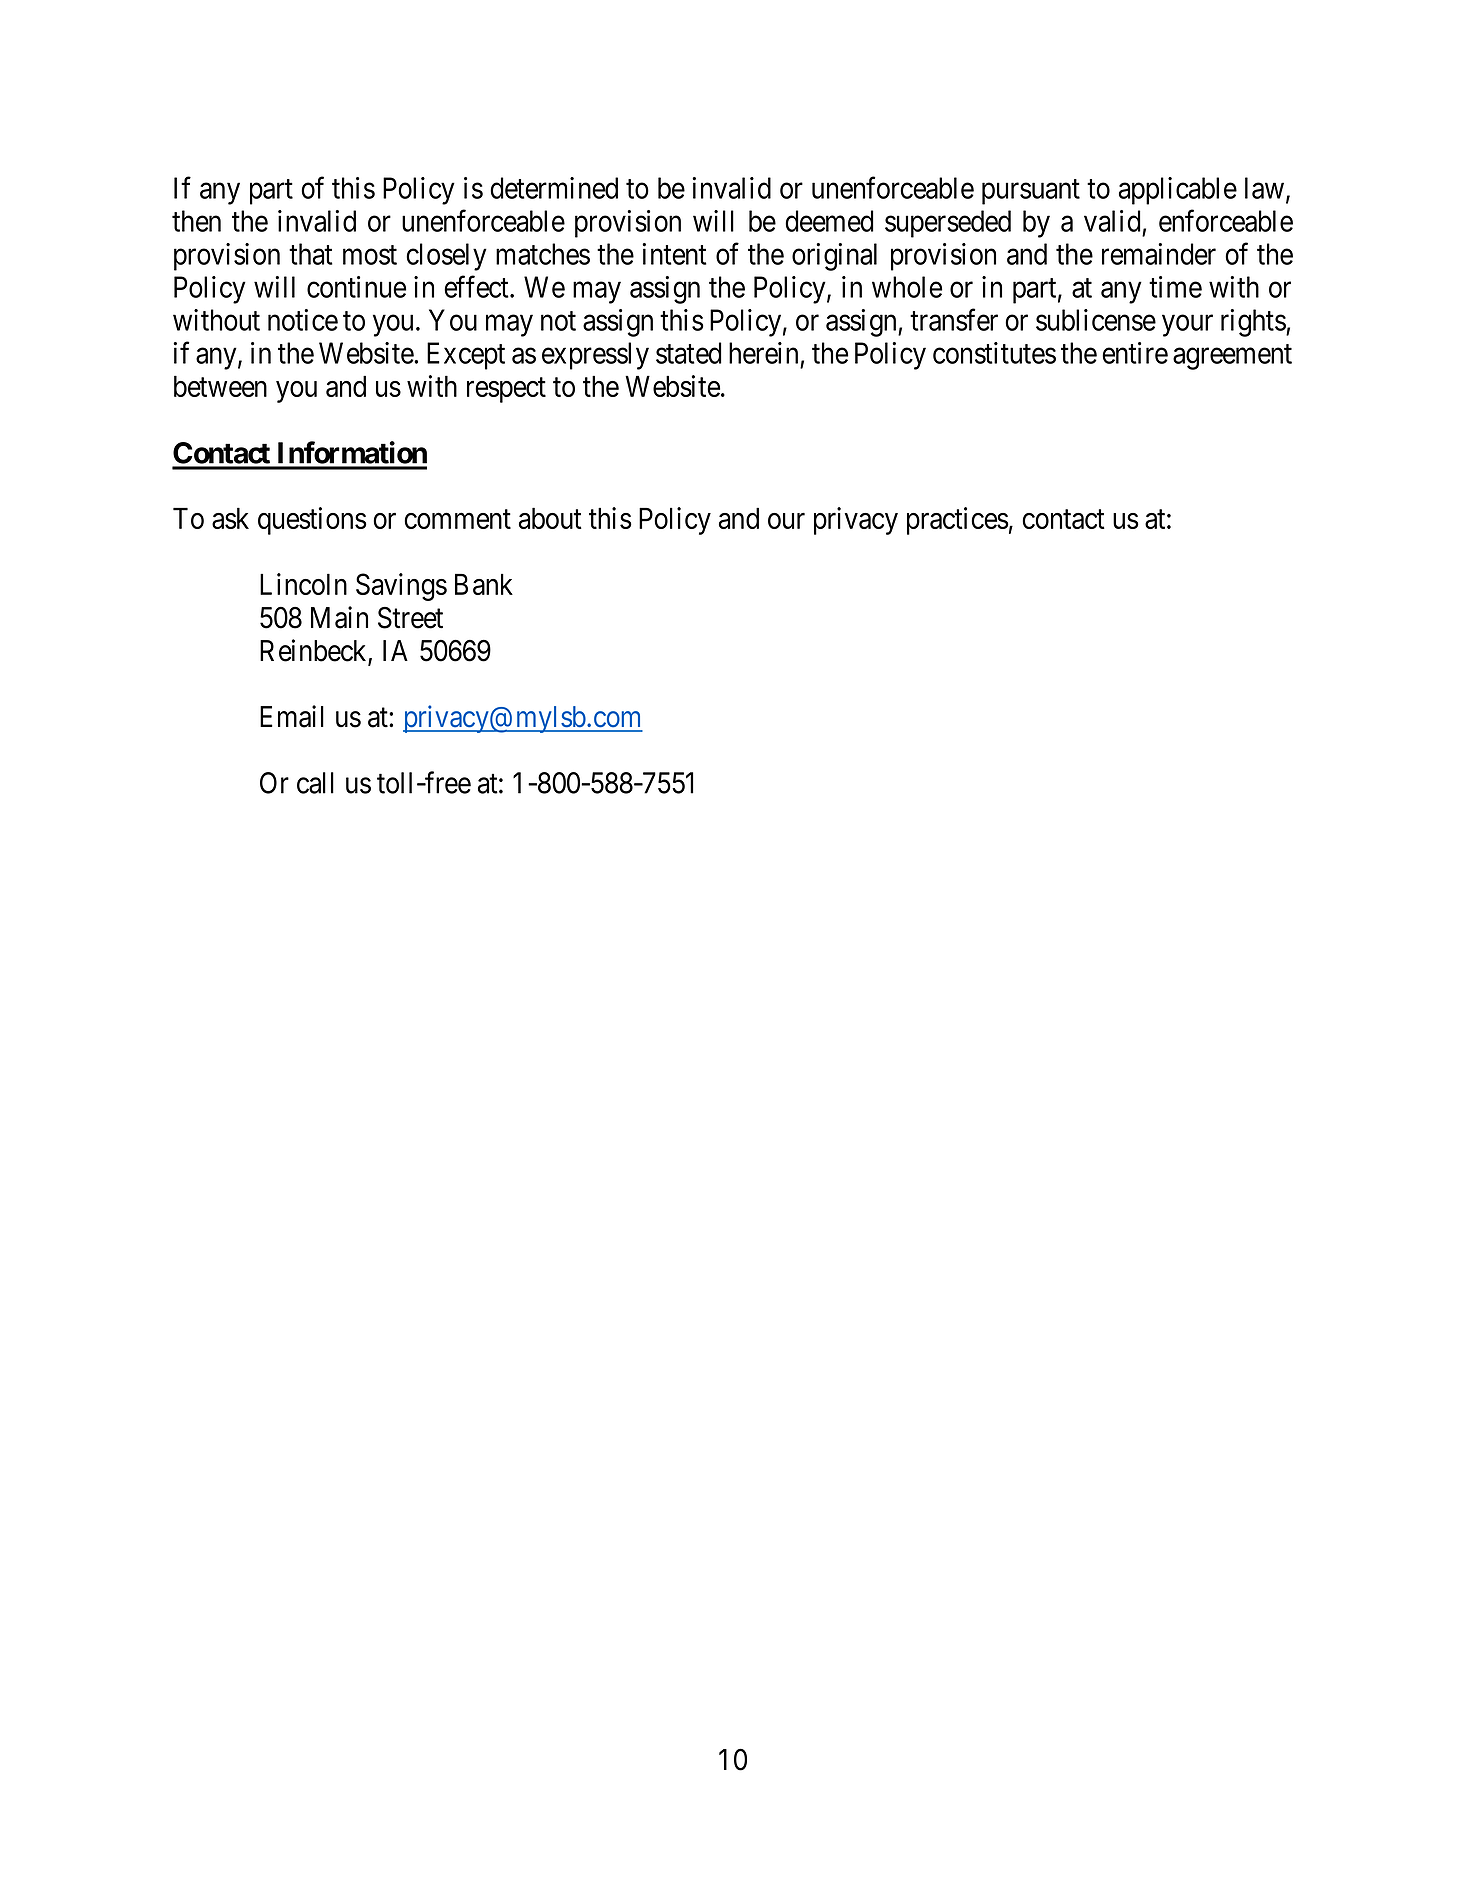 This screenshot has width=1465, height=1896. What do you see at coordinates (829, 221) in the screenshot?
I see `deemed` at bounding box center [829, 221].
